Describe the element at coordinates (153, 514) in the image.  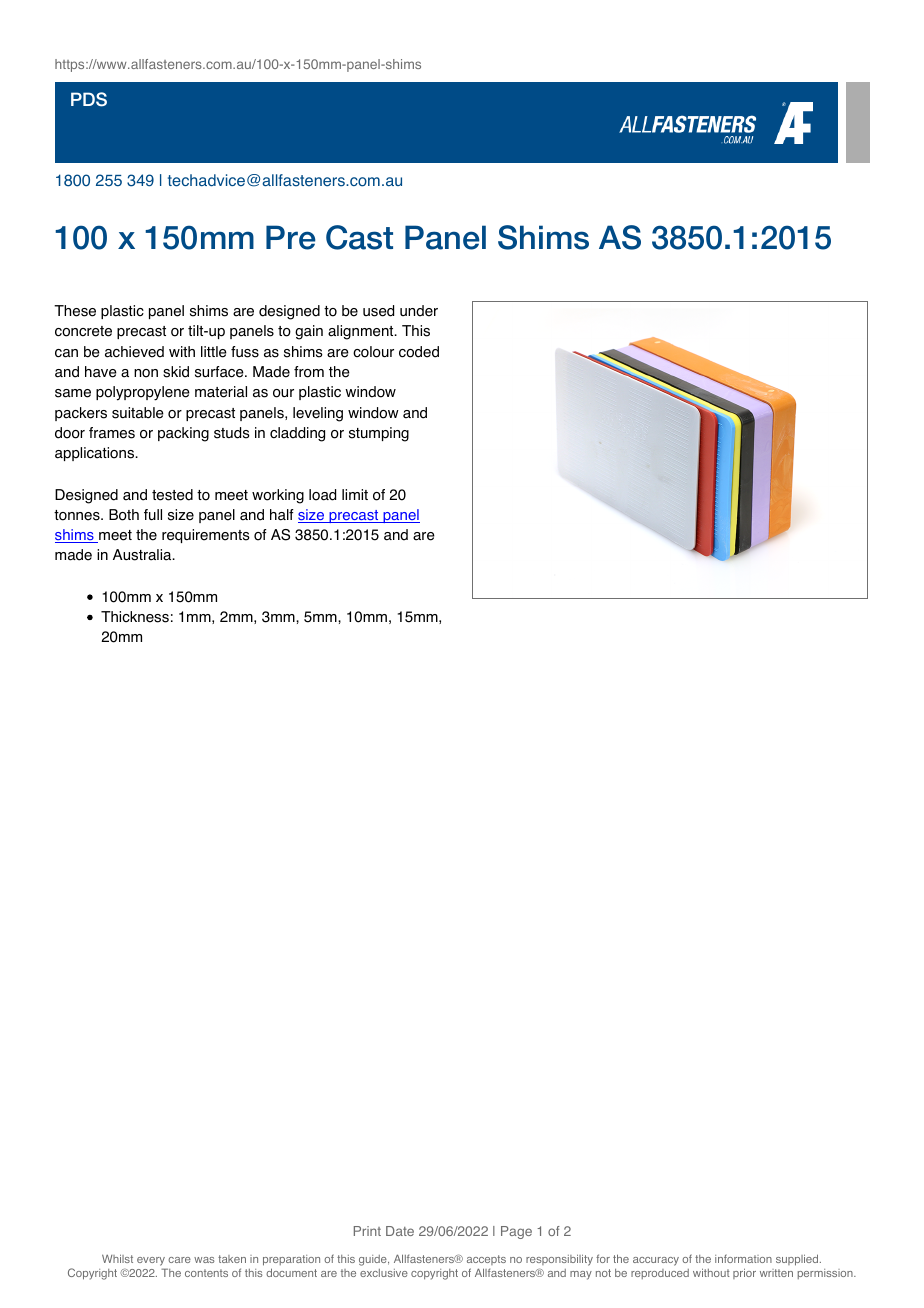
I see `full` at that location.
